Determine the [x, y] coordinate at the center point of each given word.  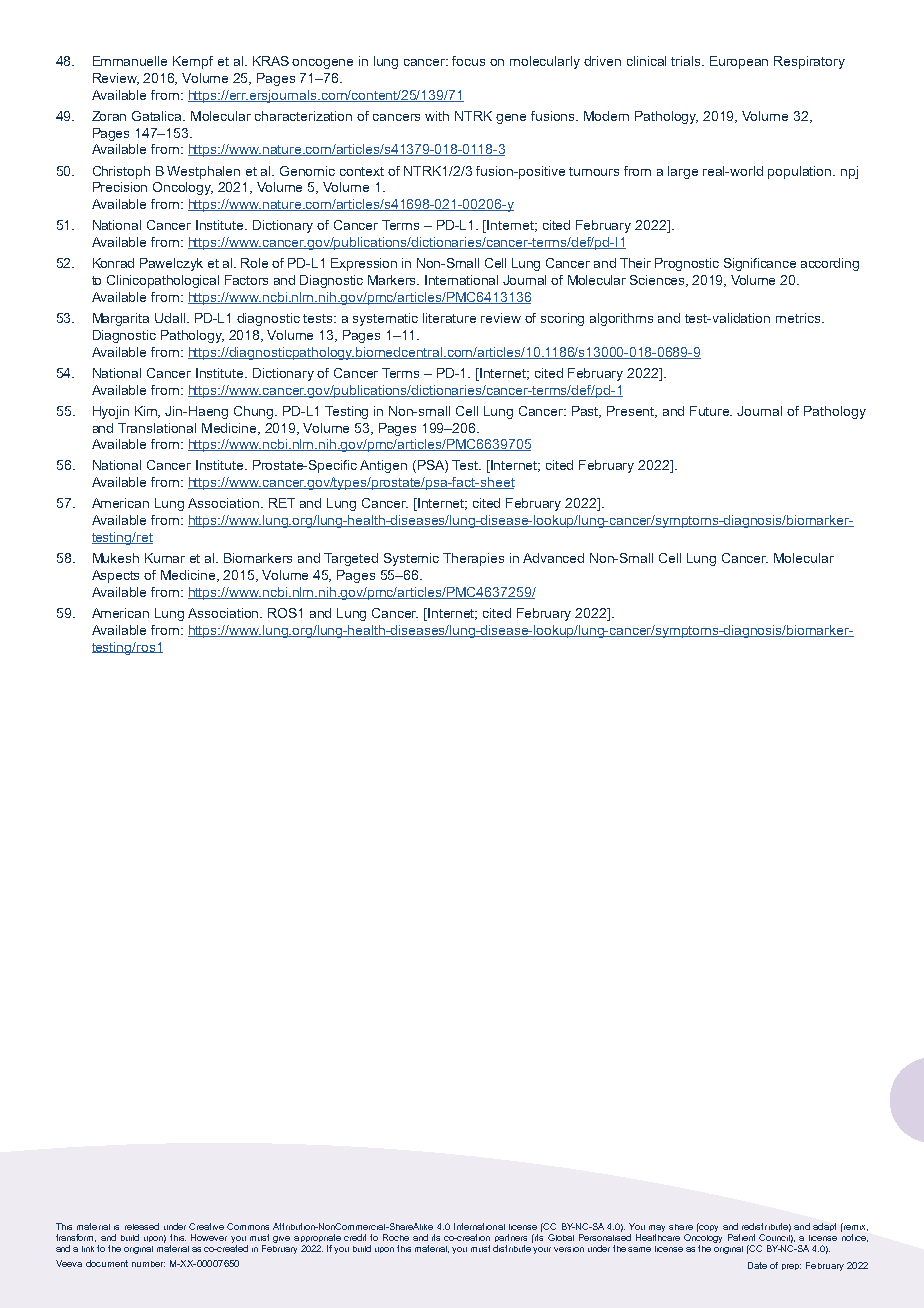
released [142, 1226]
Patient [741, 1237]
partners [511, 1238]
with [437, 116]
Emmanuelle [130, 61]
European [739, 62]
